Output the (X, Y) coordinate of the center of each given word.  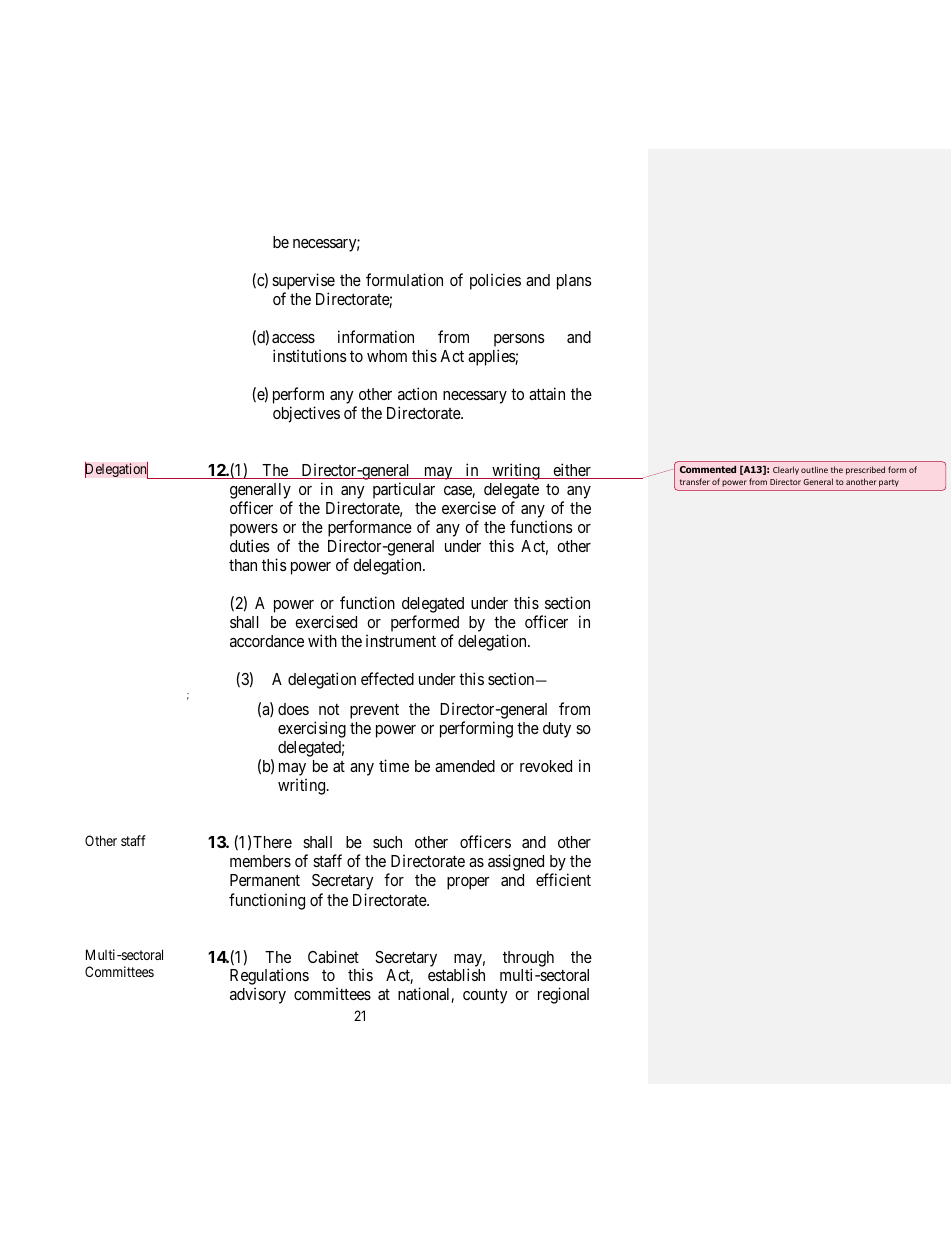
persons (519, 342)
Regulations (269, 978)
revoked (546, 766)
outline (814, 469)
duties (250, 545)
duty (557, 730)
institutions (310, 355)
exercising (312, 729)
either (572, 471)
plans (574, 282)
